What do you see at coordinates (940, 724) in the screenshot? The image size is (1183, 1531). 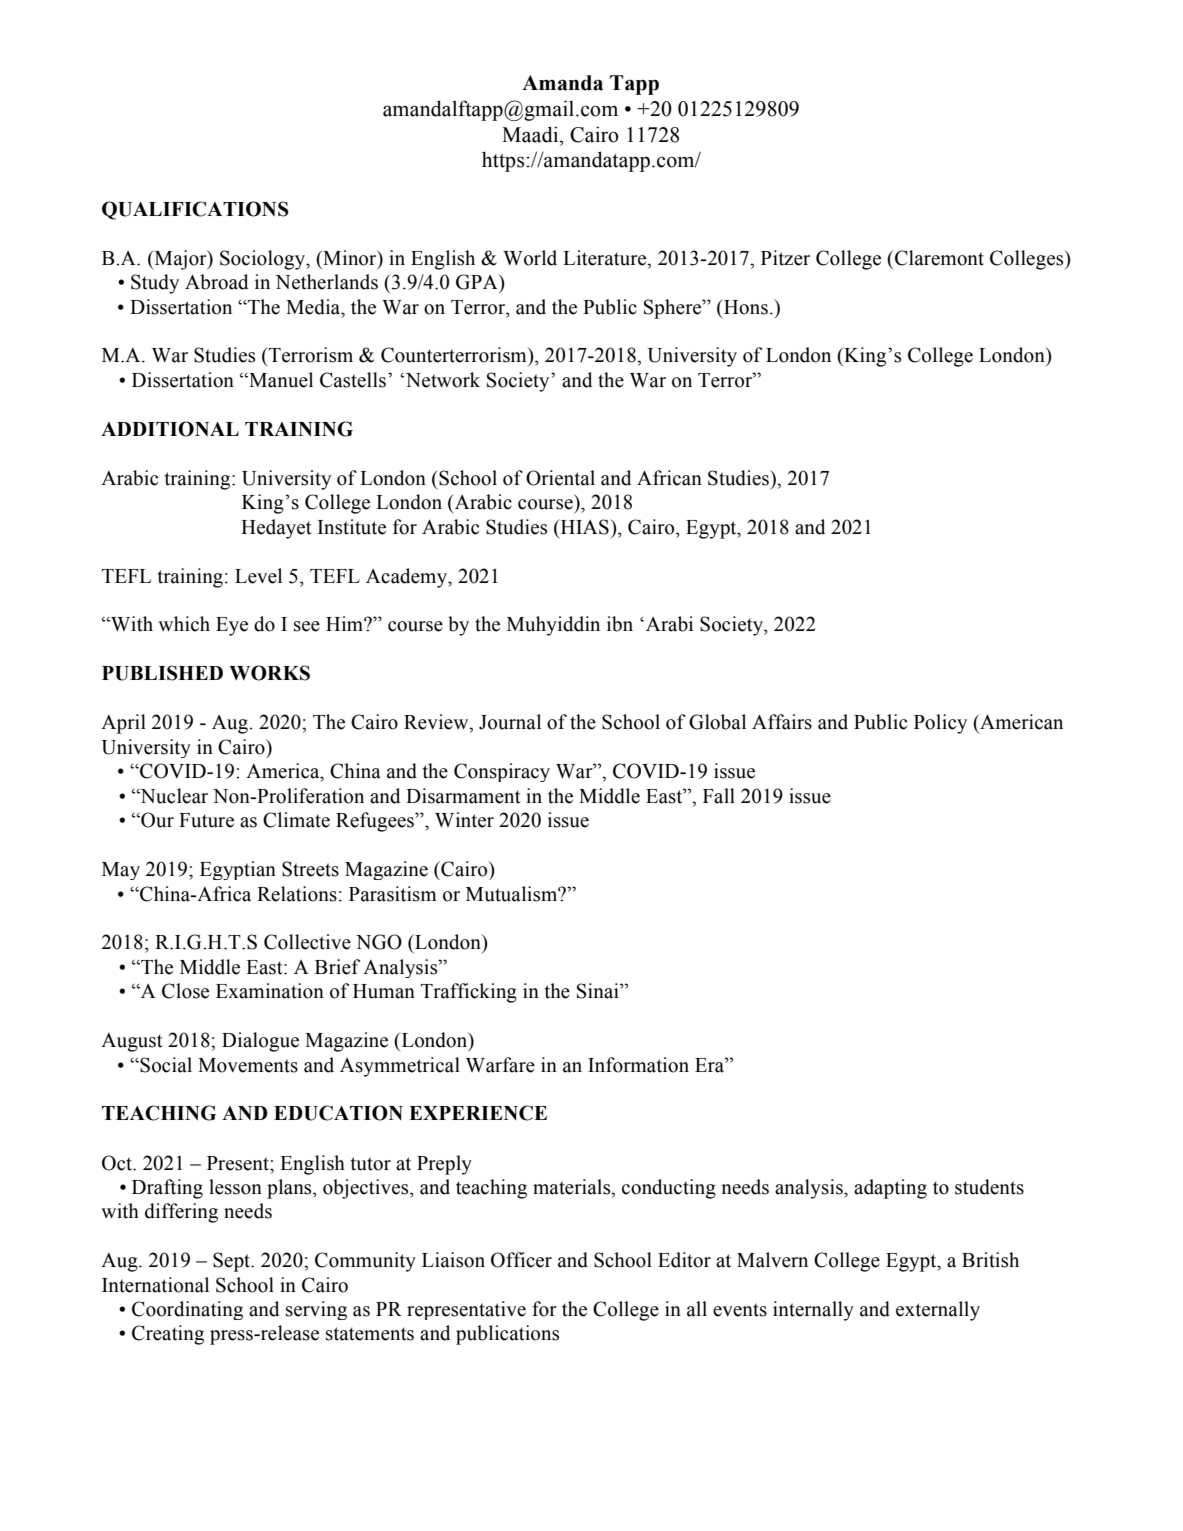 I see `Policy` at bounding box center [940, 724].
